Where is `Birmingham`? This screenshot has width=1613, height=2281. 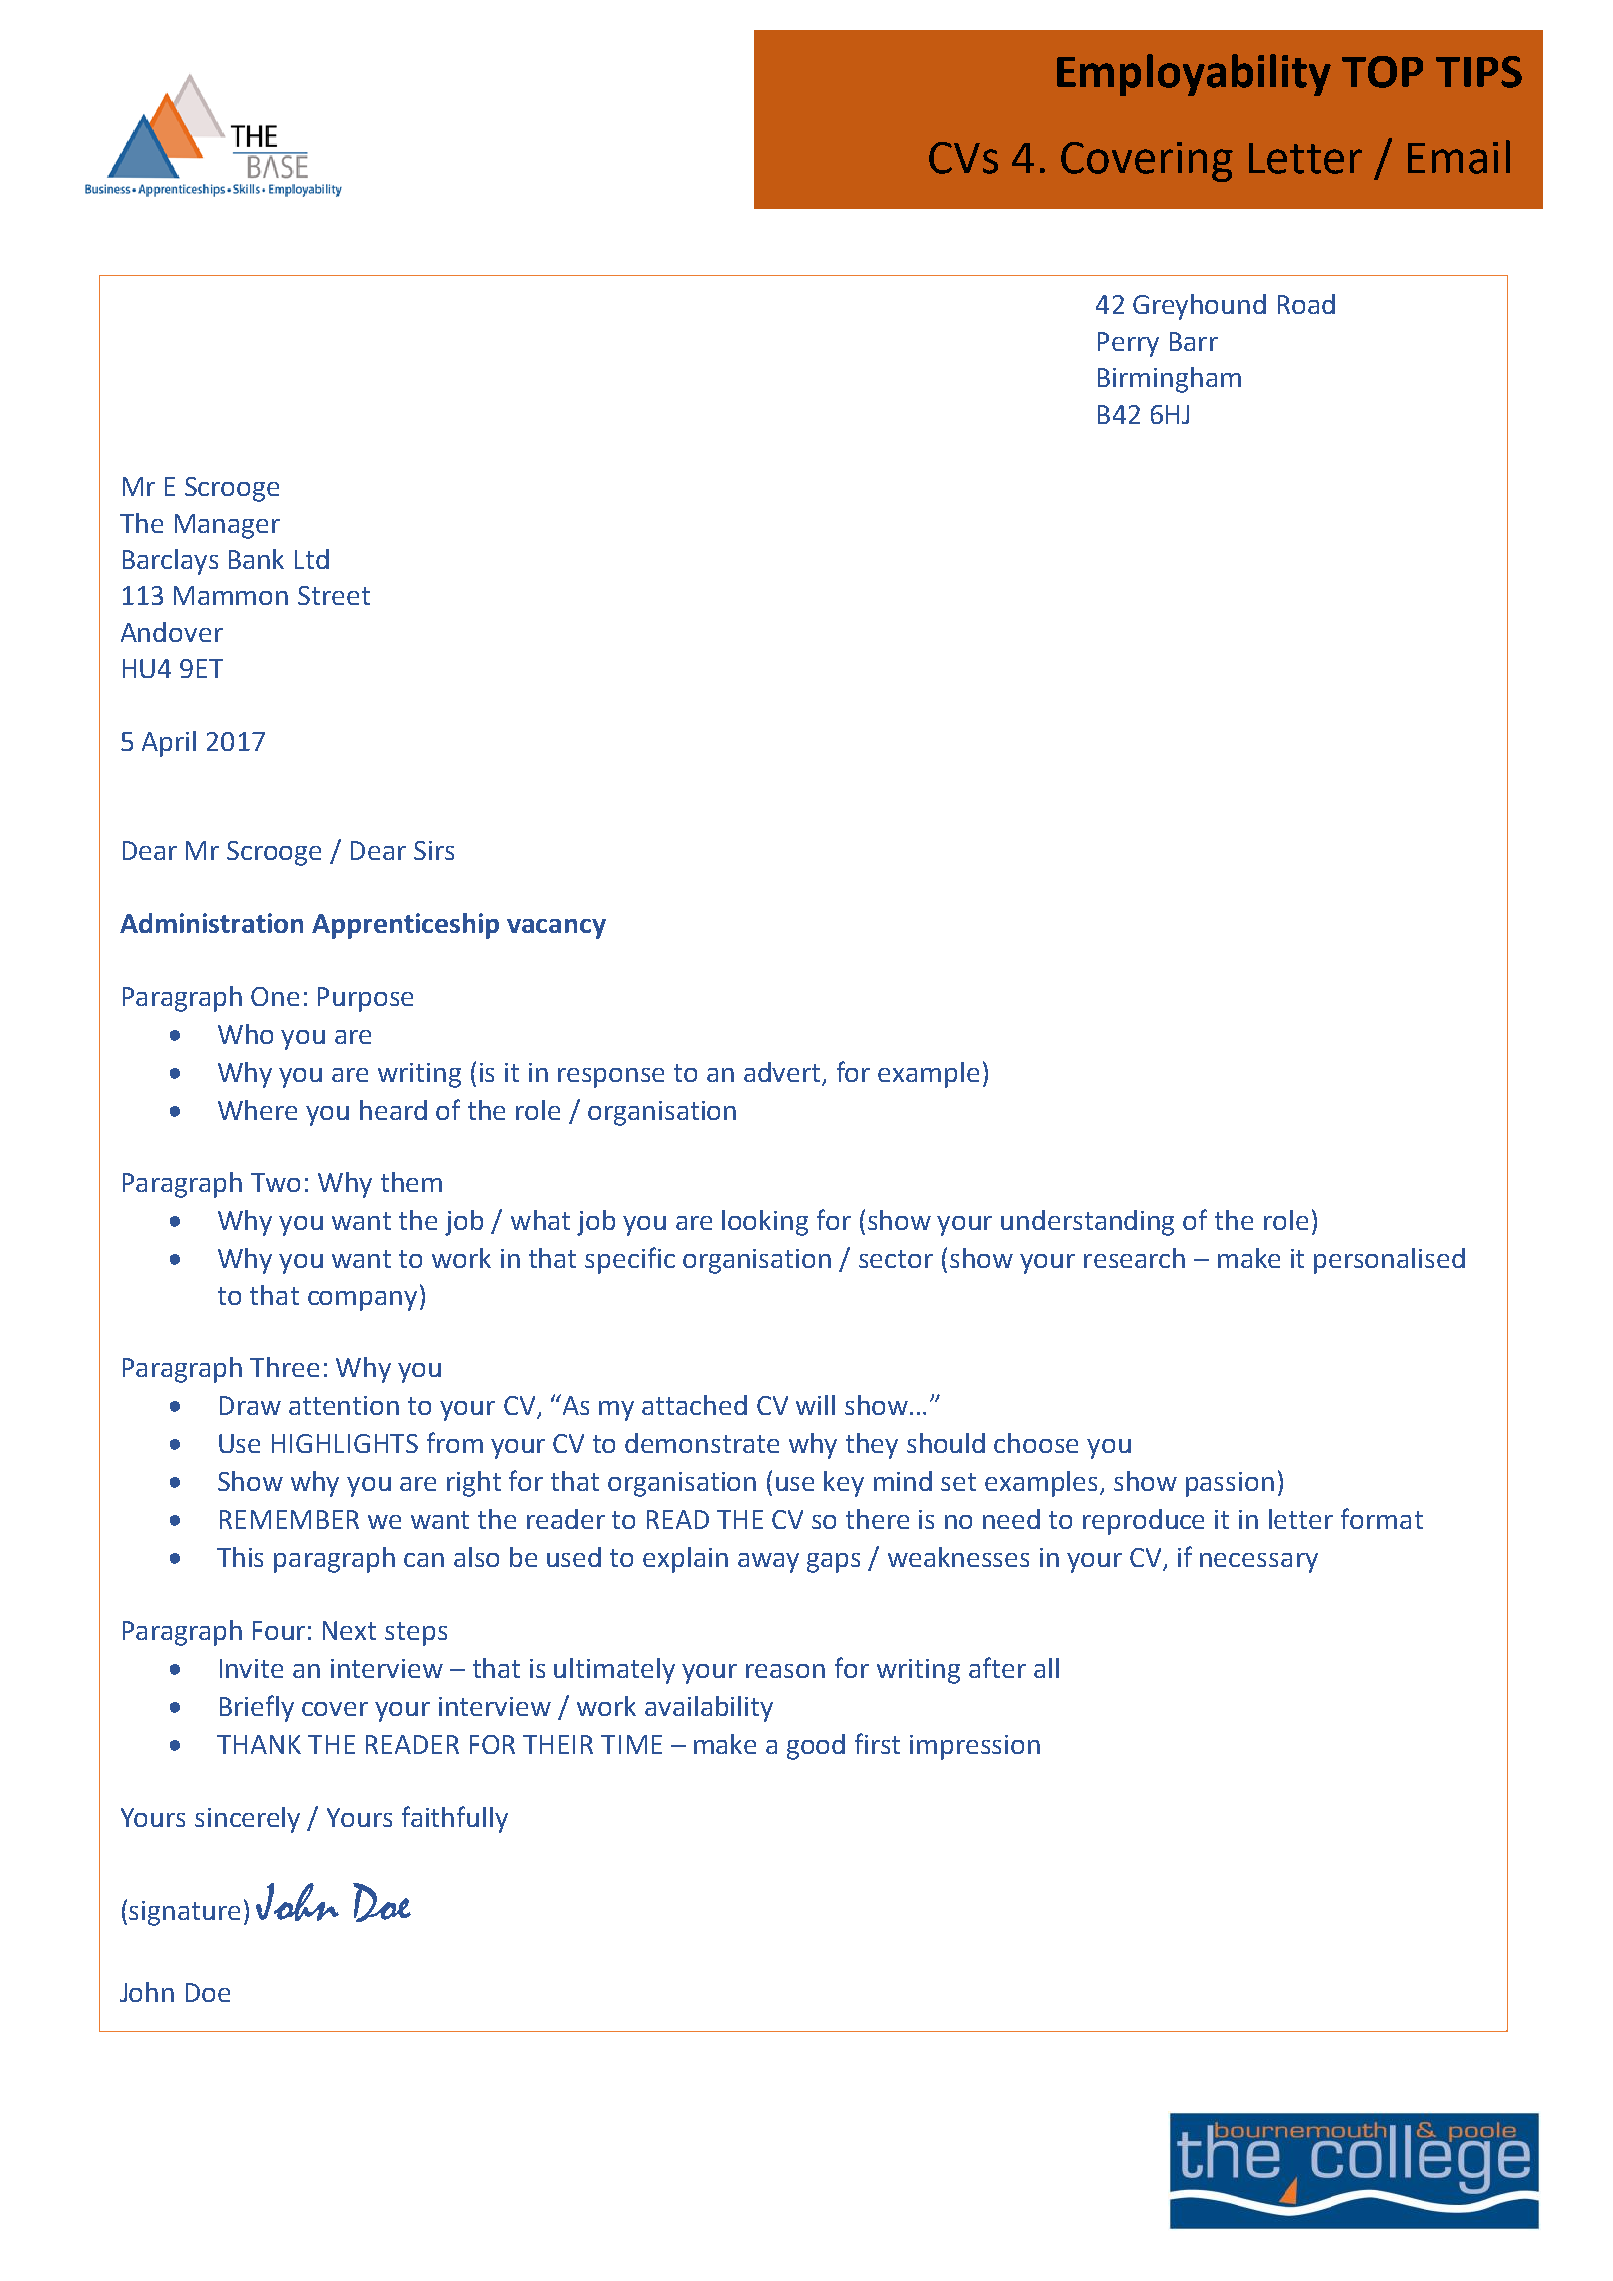
Birmingham is located at coordinates (1169, 380).
